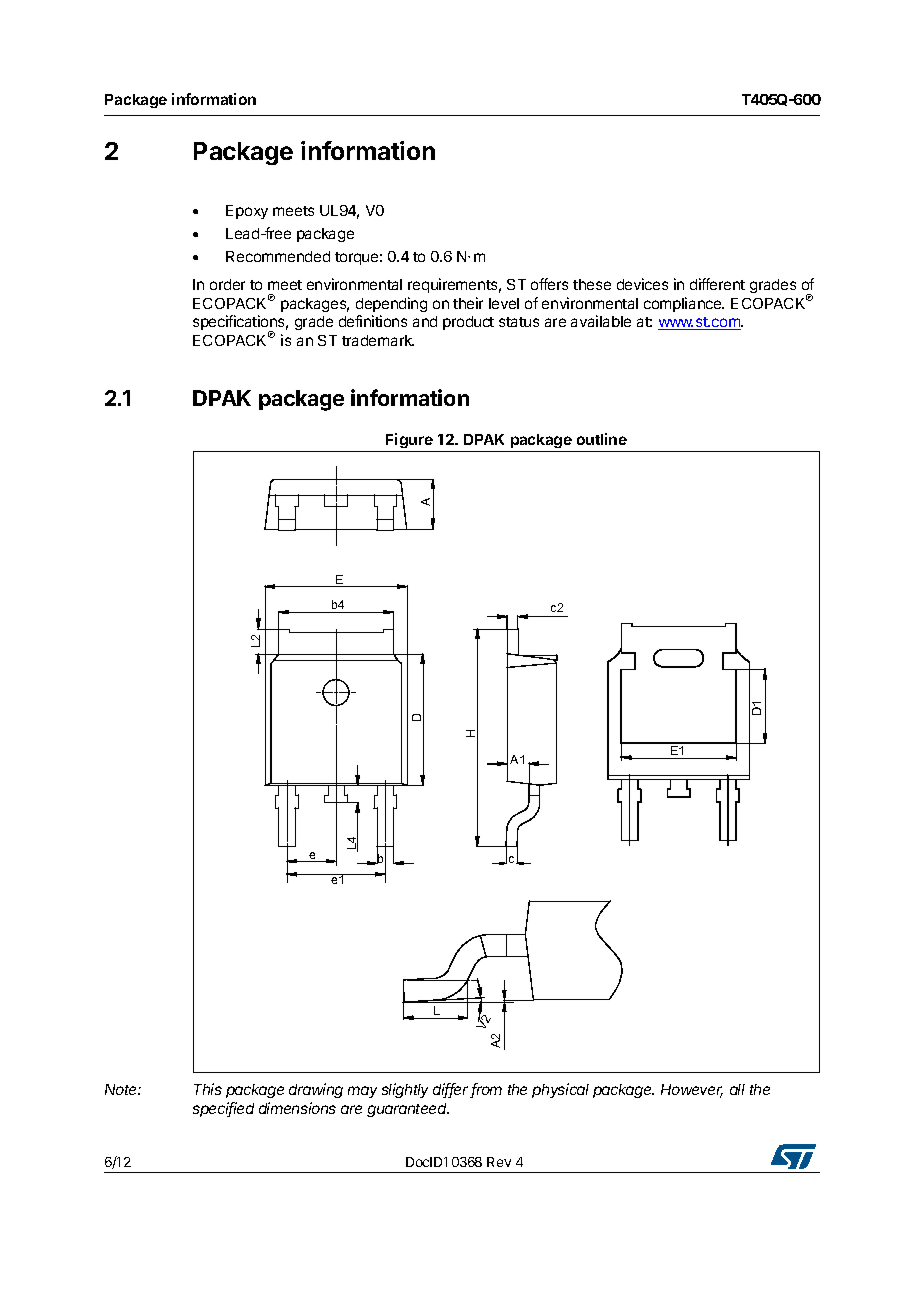  Describe the element at coordinates (499, 1162) in the document. I see `Rev` at that location.
